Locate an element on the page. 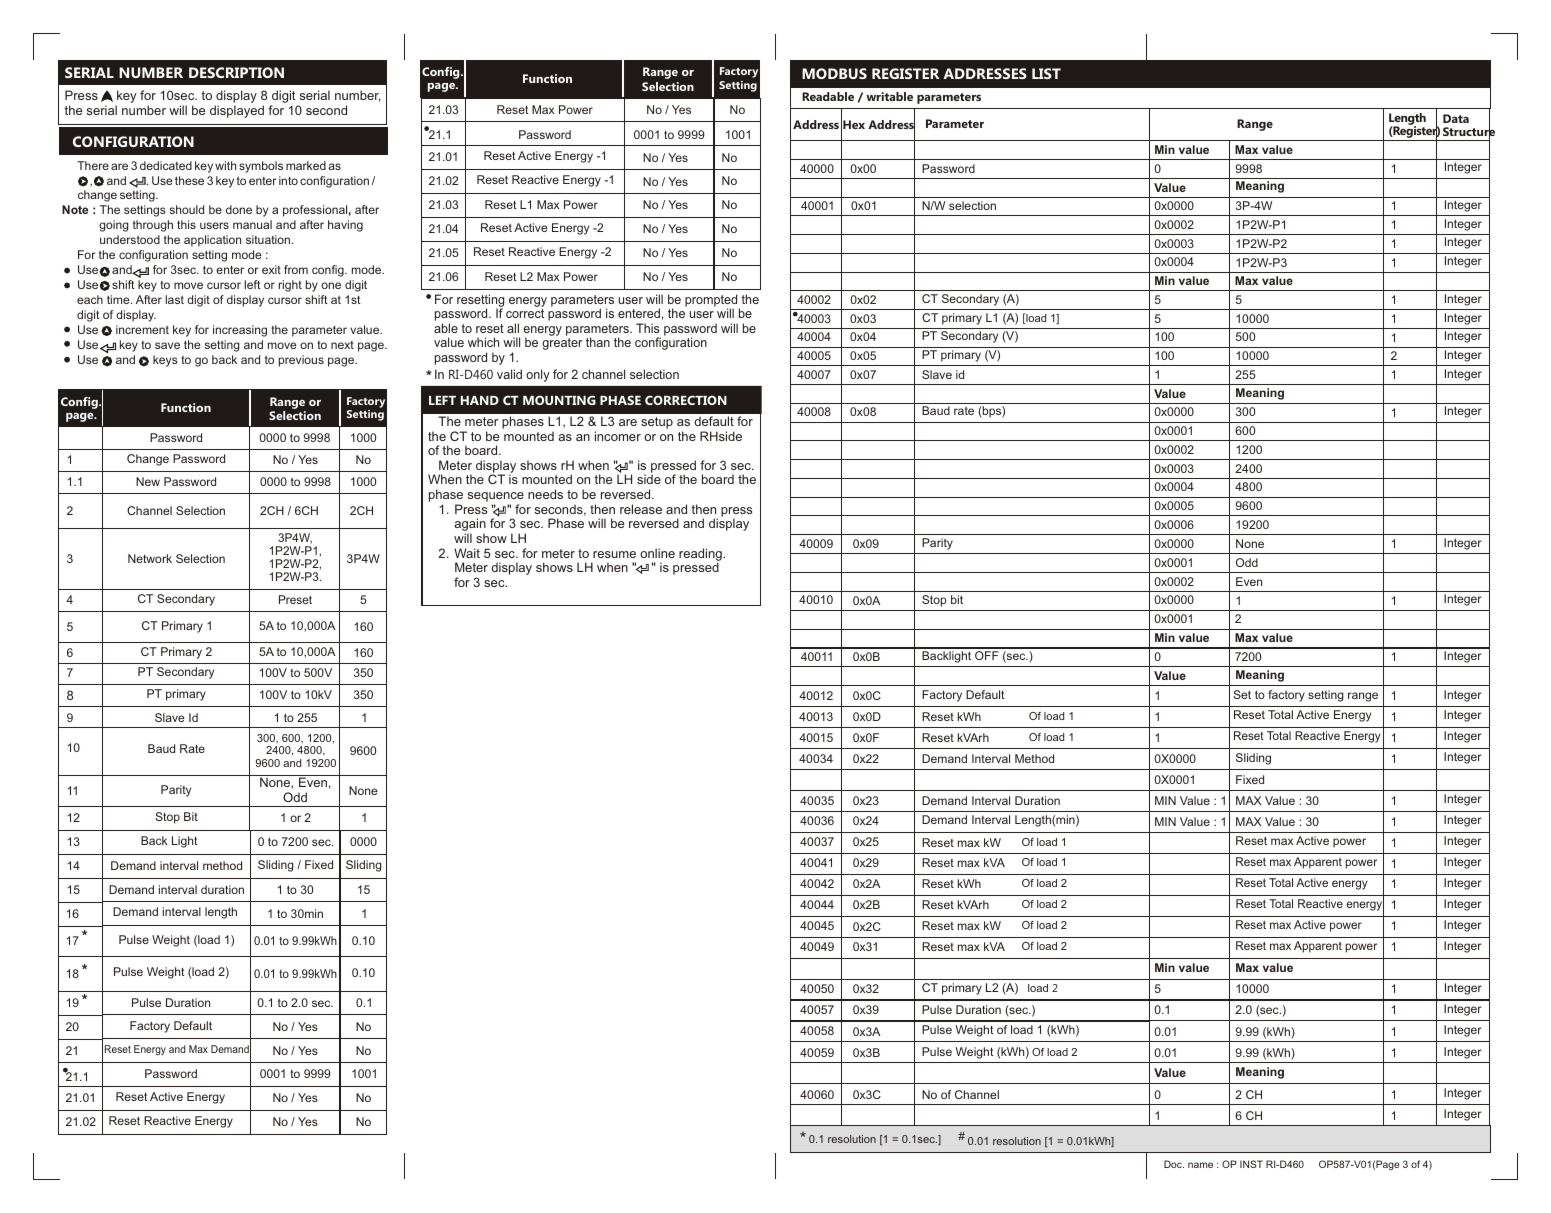 The width and height of the document is (1551, 1213). Data is located at coordinates (1456, 118).
